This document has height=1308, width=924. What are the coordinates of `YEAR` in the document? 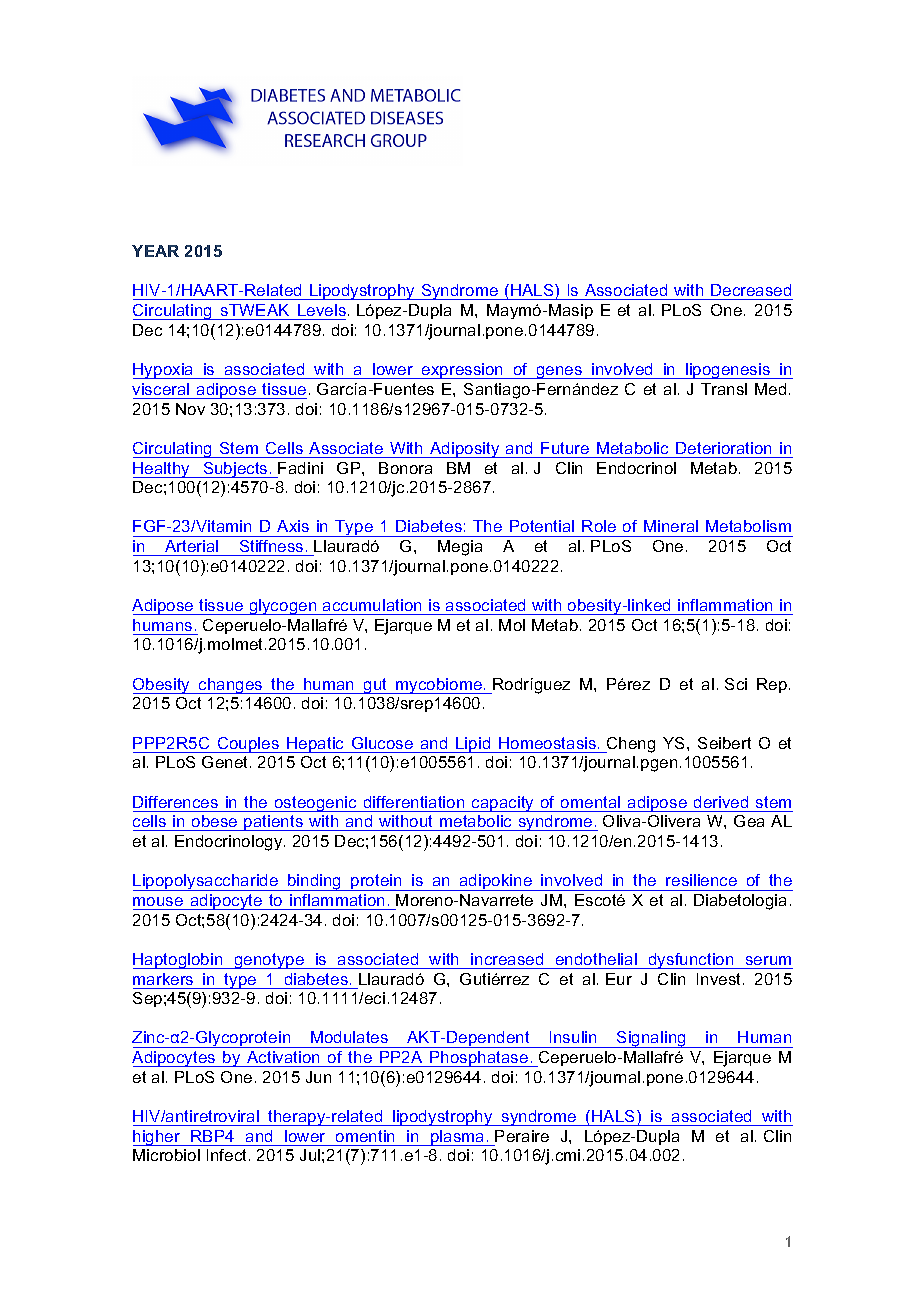 It's located at (155, 251).
